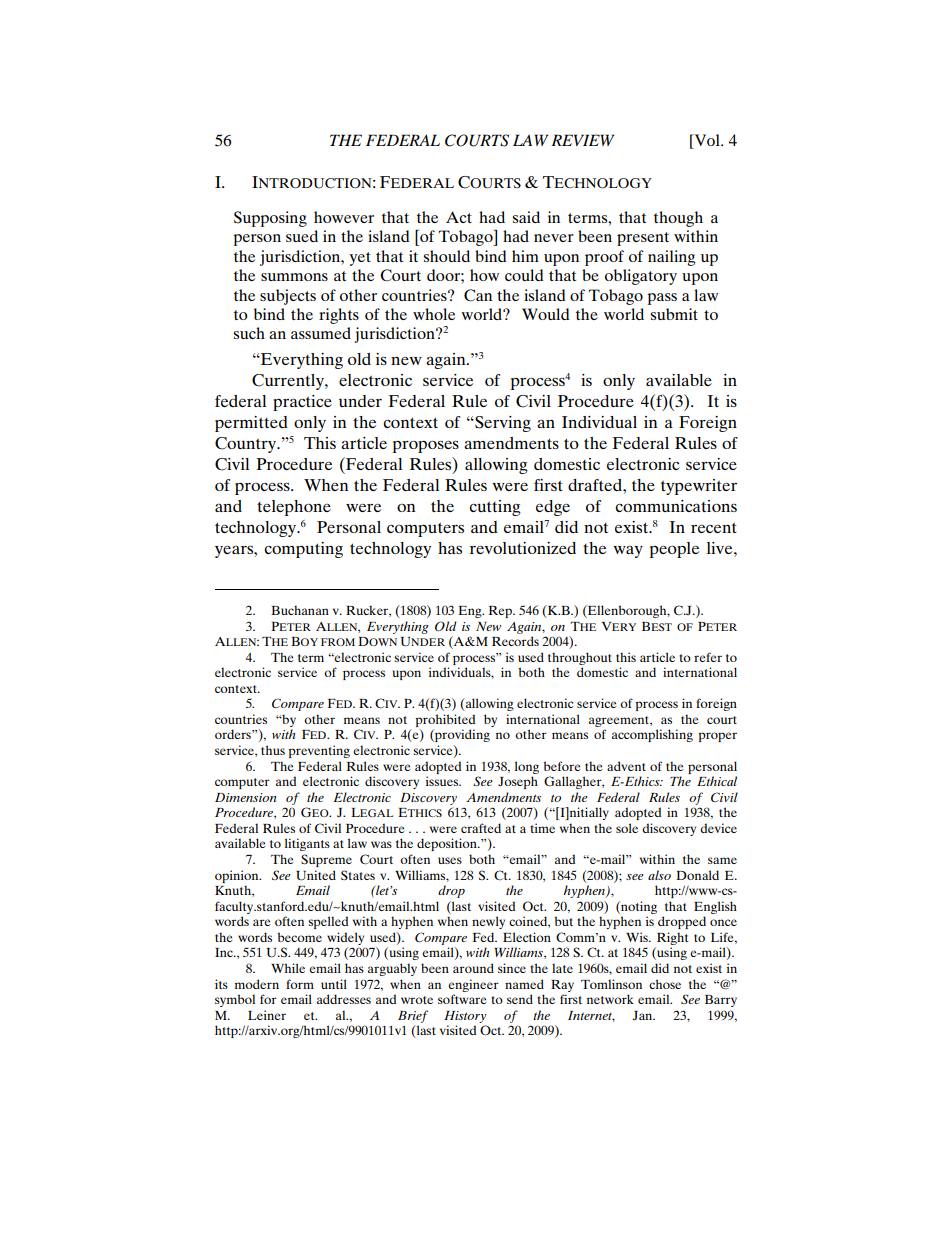 This screenshot has width=952, height=1233. Describe the element at coordinates (245, 797) in the screenshot. I see `Dimension` at that location.
